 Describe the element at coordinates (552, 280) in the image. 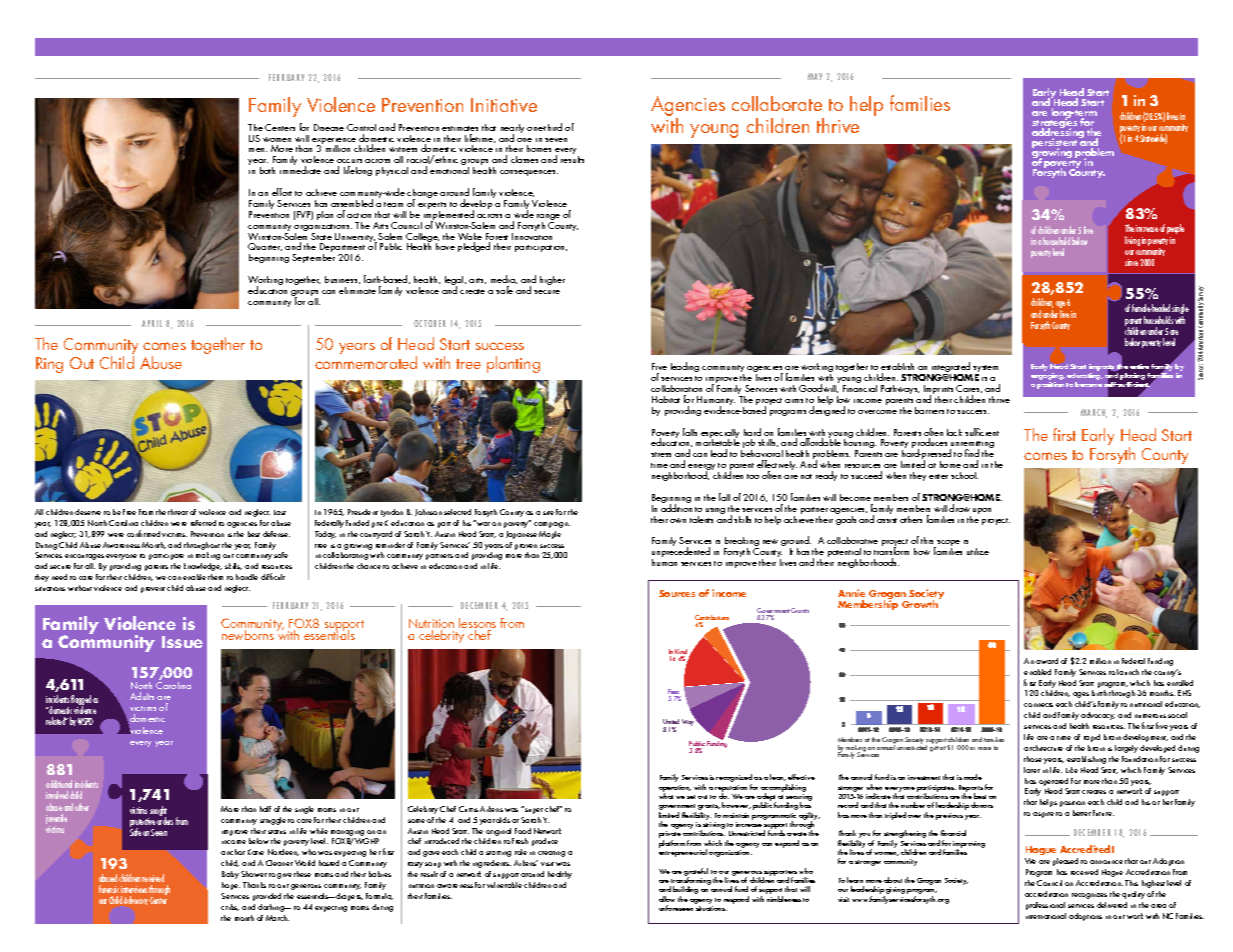

I see `higher` at that location.
